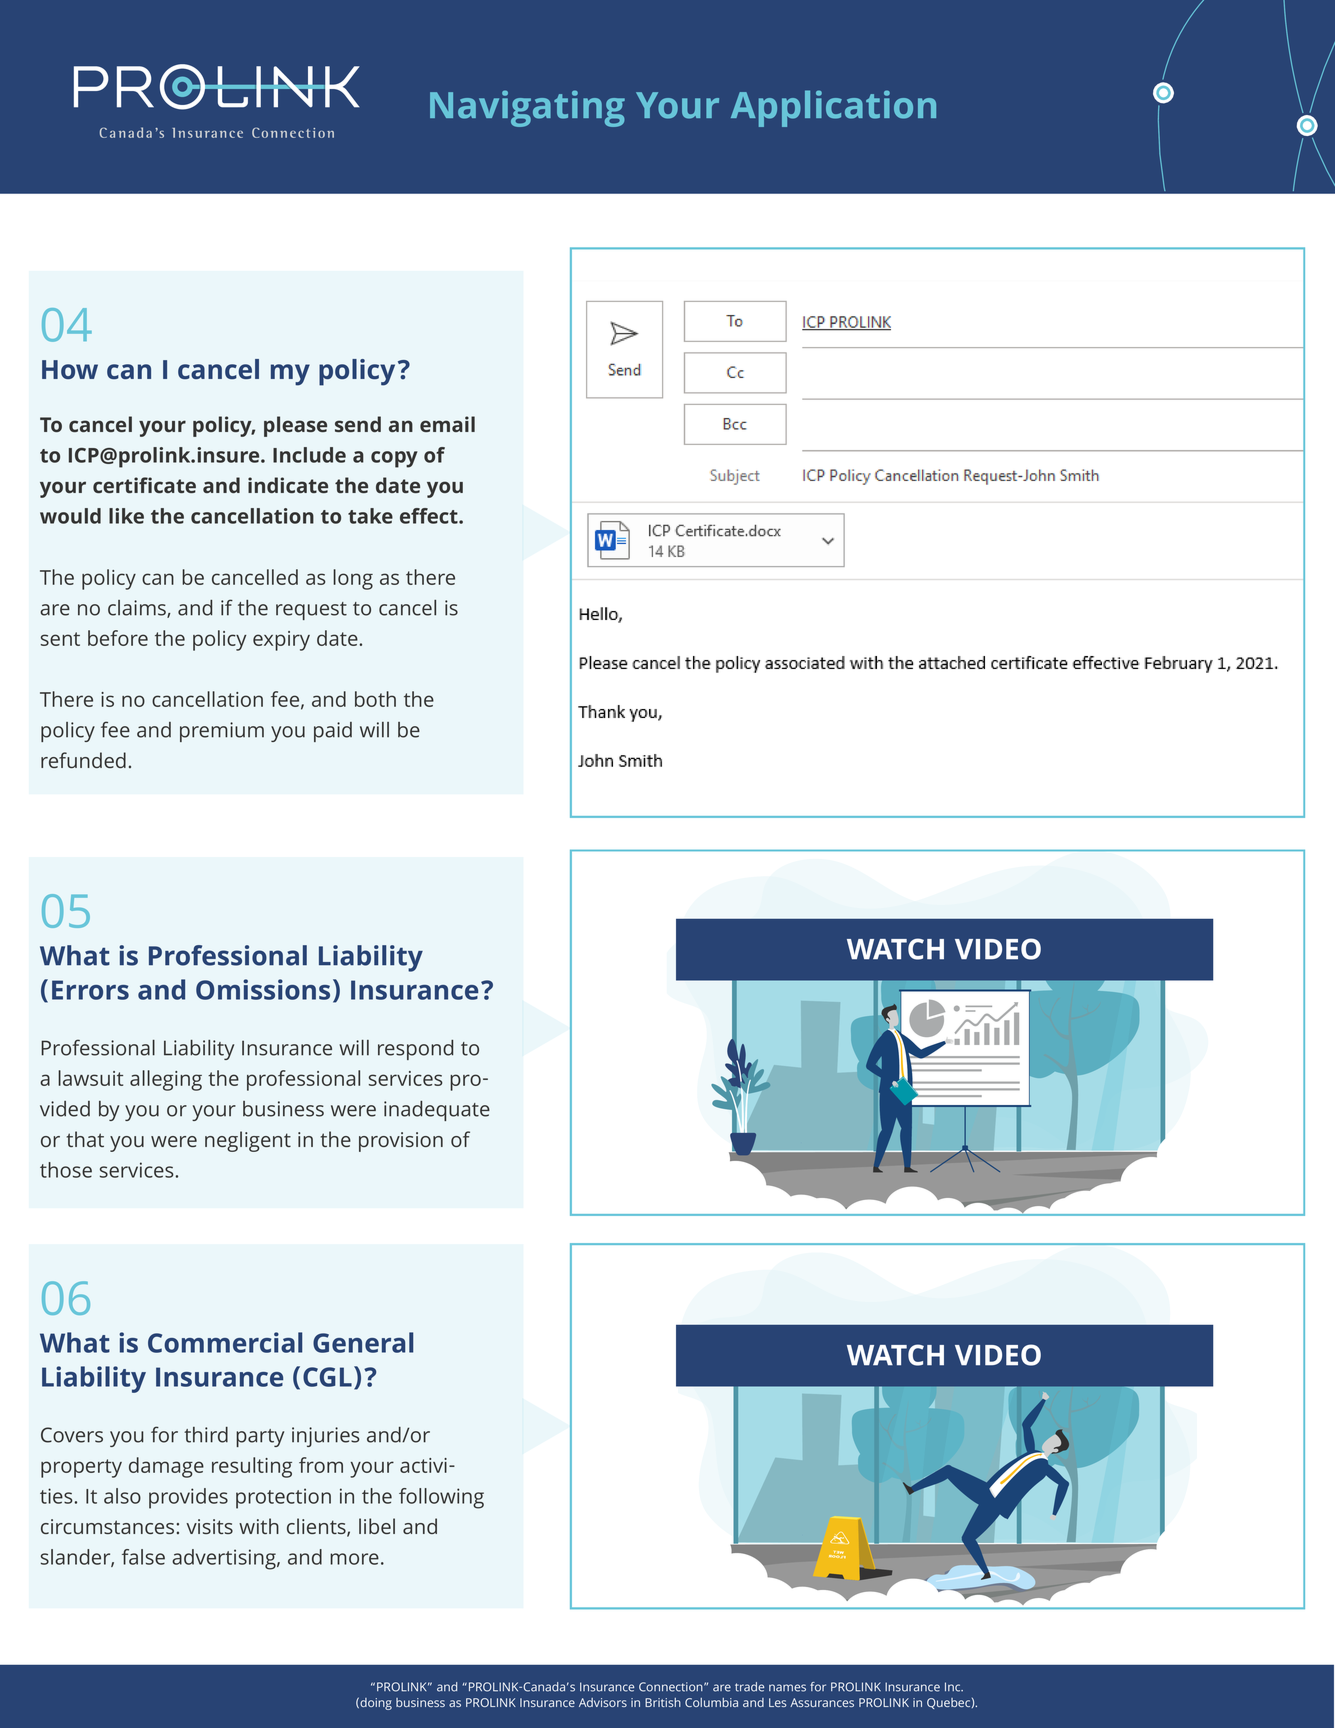 The image size is (1335, 1728). What do you see at coordinates (430, 516) in the screenshot?
I see `effect` at bounding box center [430, 516].
